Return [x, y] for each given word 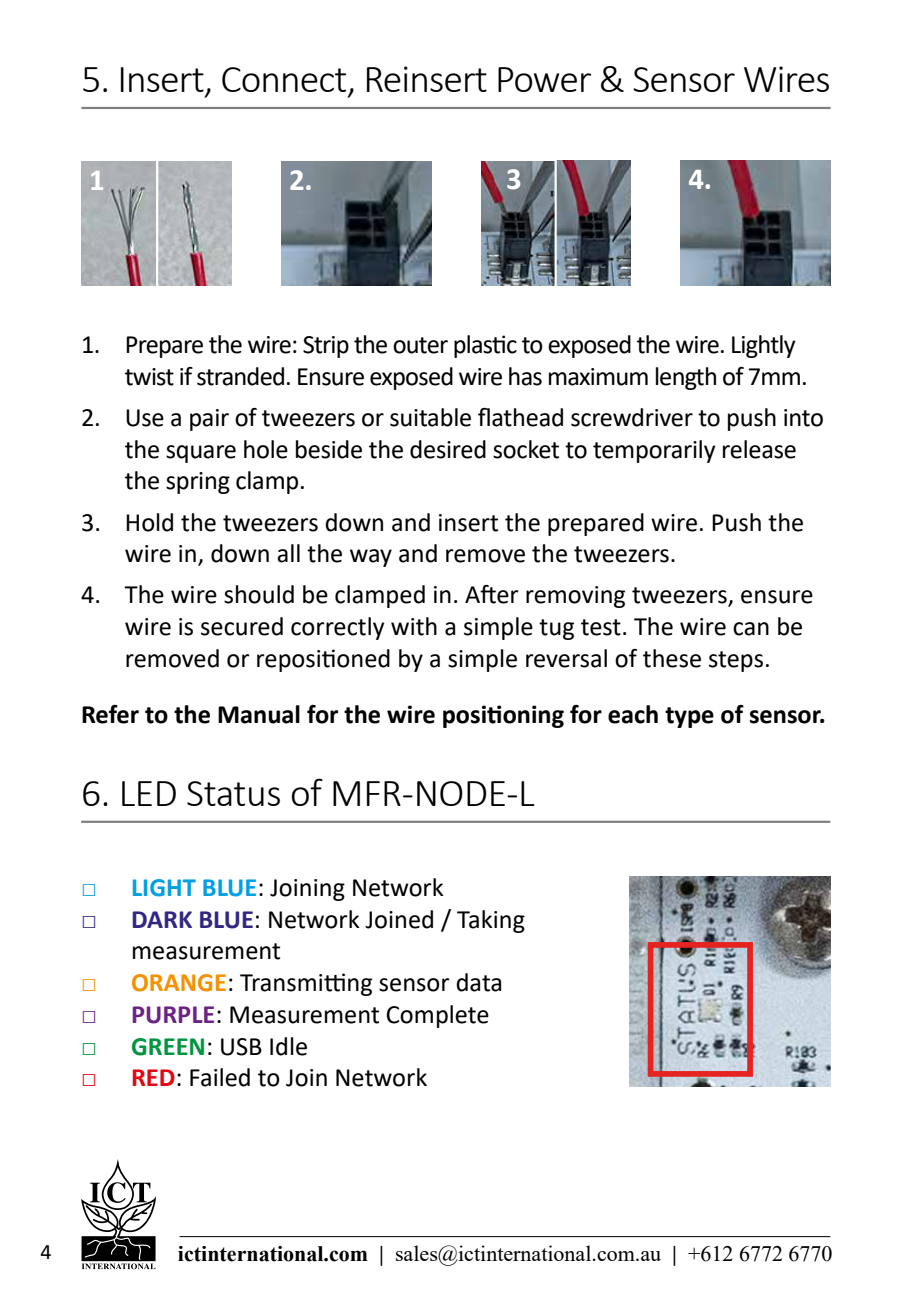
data [478, 982]
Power [544, 79]
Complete [437, 1016]
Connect [284, 79]
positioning [503, 716]
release [759, 449]
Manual [259, 714]
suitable [430, 417]
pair [209, 420]
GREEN [168, 1047]
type [689, 717]
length [686, 378]
